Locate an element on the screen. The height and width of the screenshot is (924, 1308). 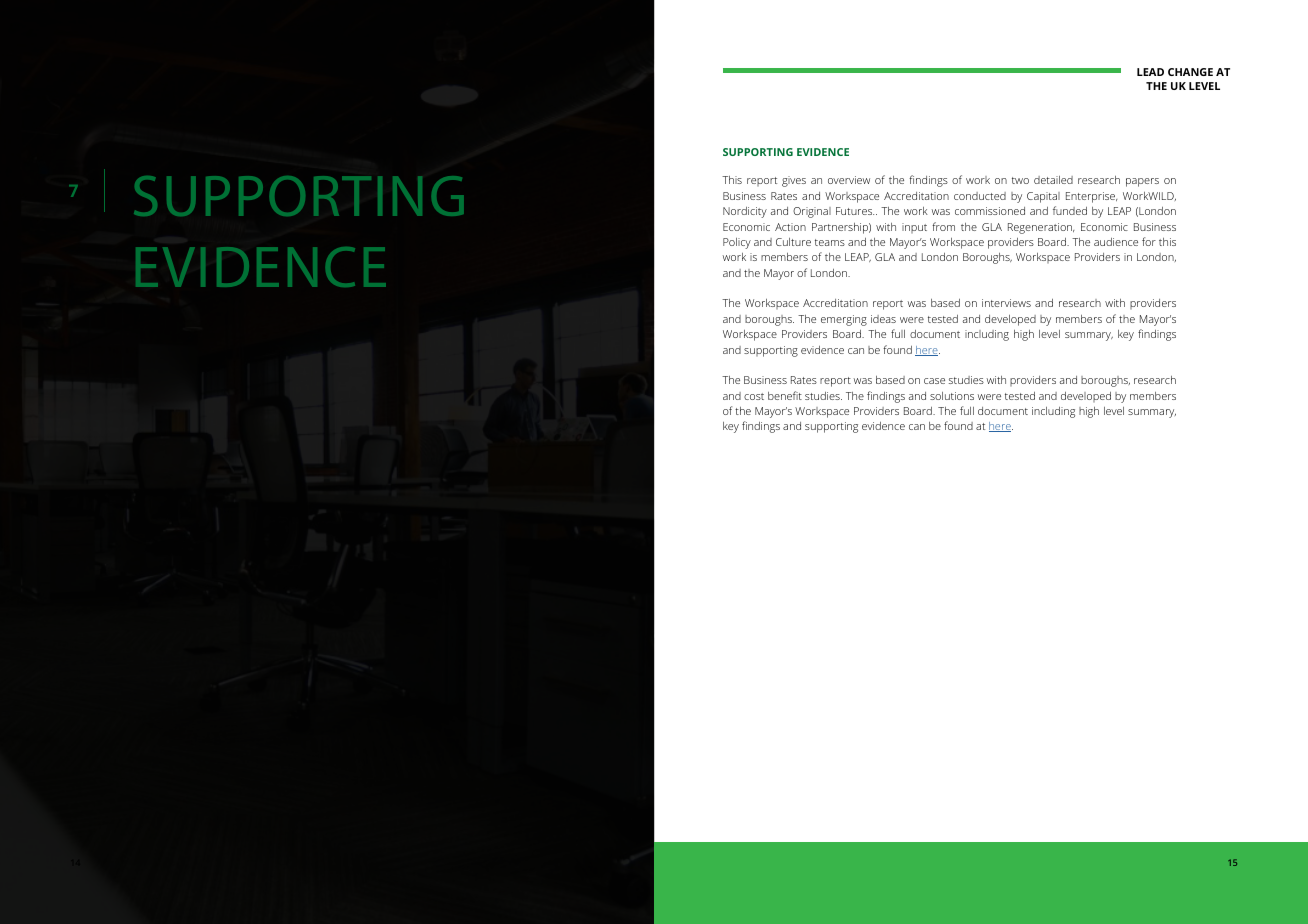
papers is located at coordinates (1142, 182).
